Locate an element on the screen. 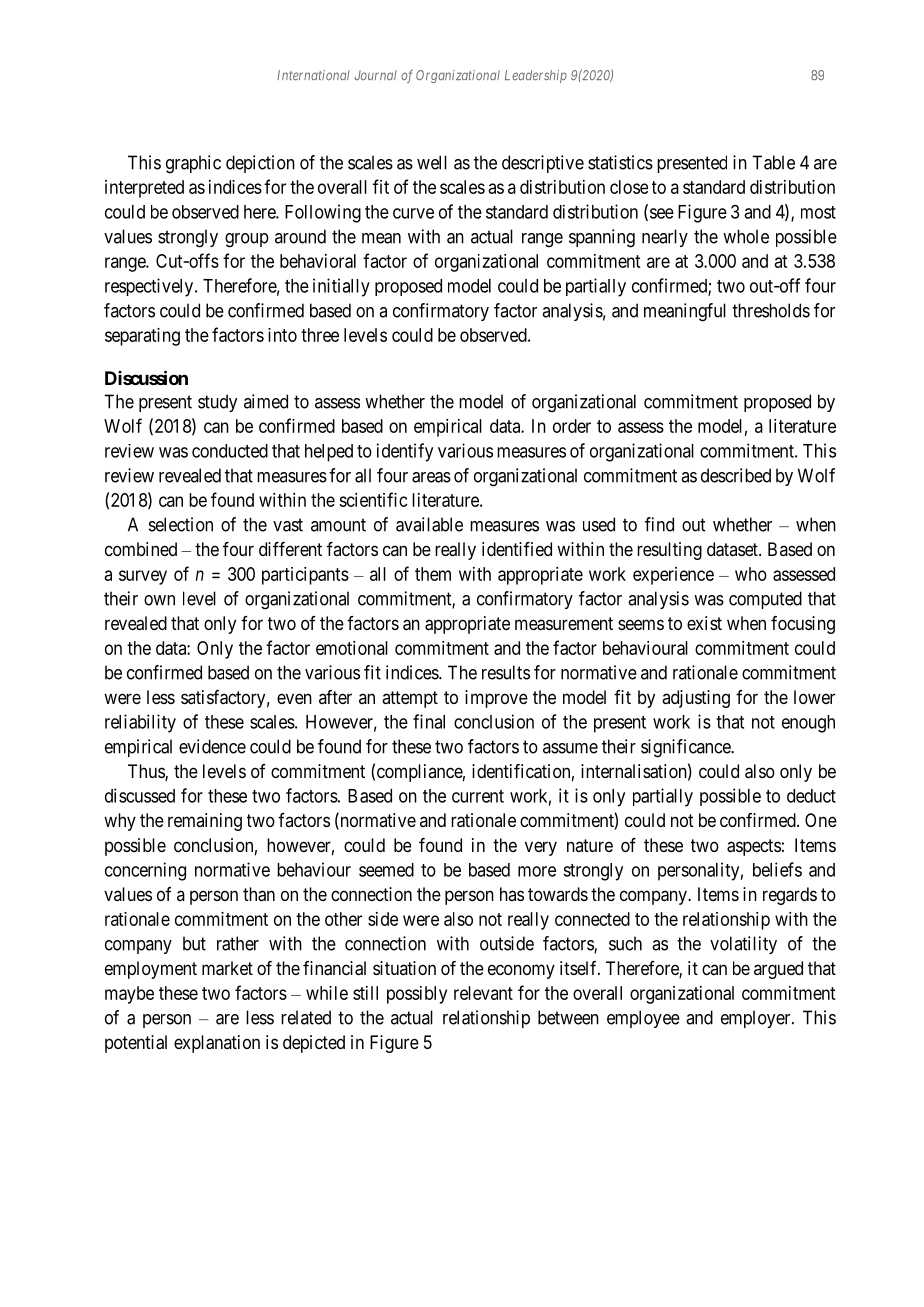 The width and height of the screenshot is (924, 1307). Leadership is located at coordinates (536, 76).
